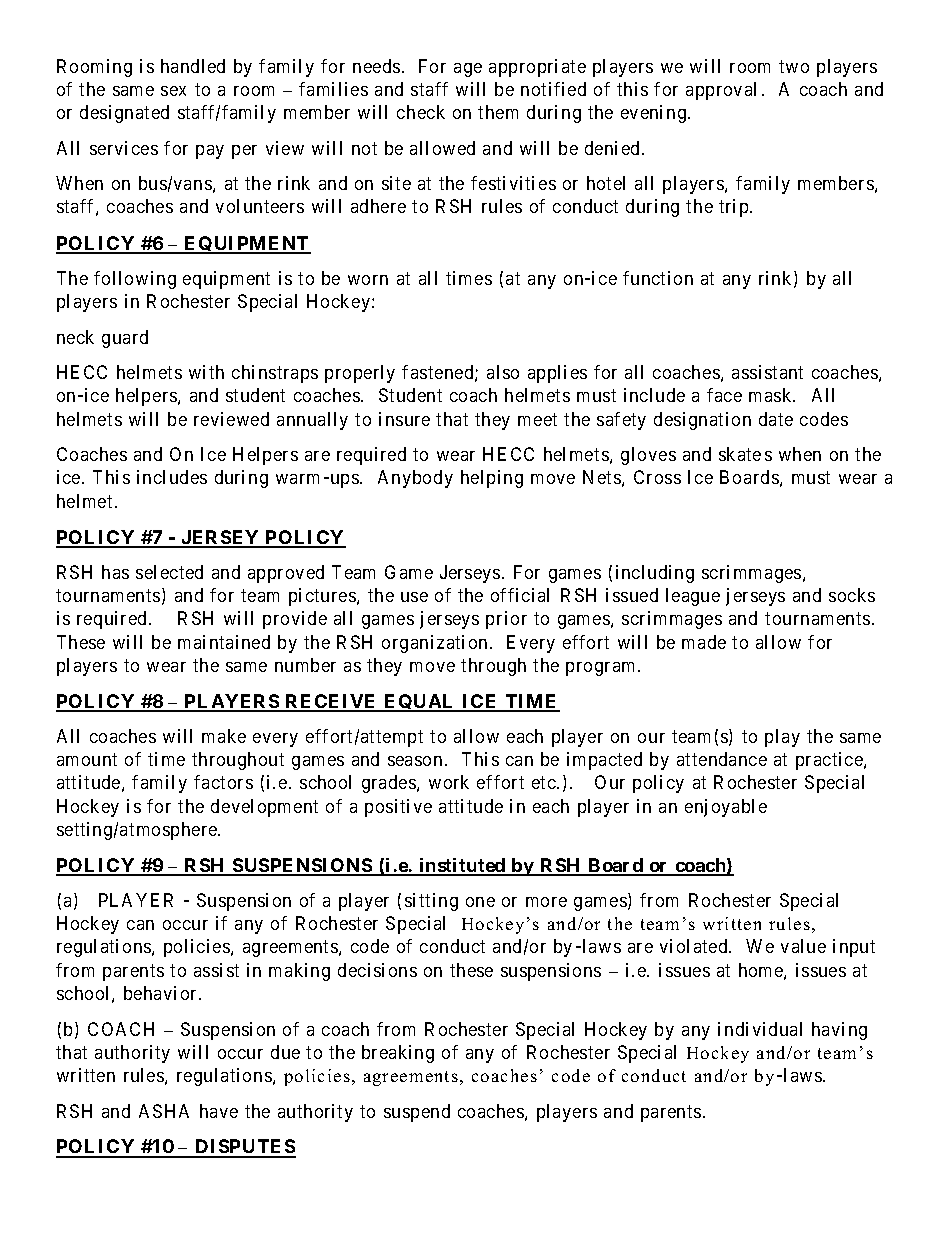 The width and height of the page is (952, 1233). Describe the element at coordinates (498, 112) in the page. I see `them` at that location.
